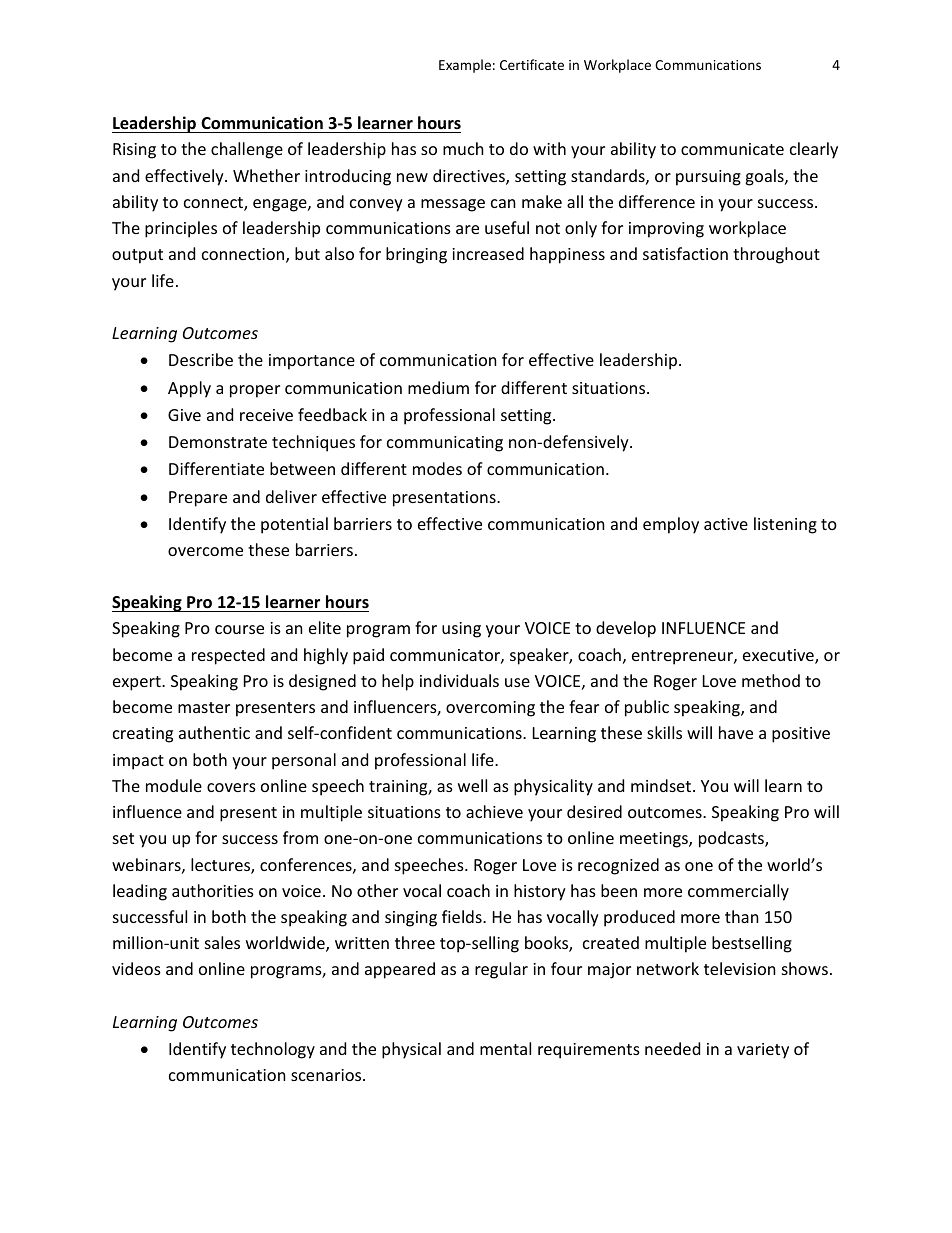  Describe the element at coordinates (505, 1048) in the screenshot. I see `mental` at that location.
